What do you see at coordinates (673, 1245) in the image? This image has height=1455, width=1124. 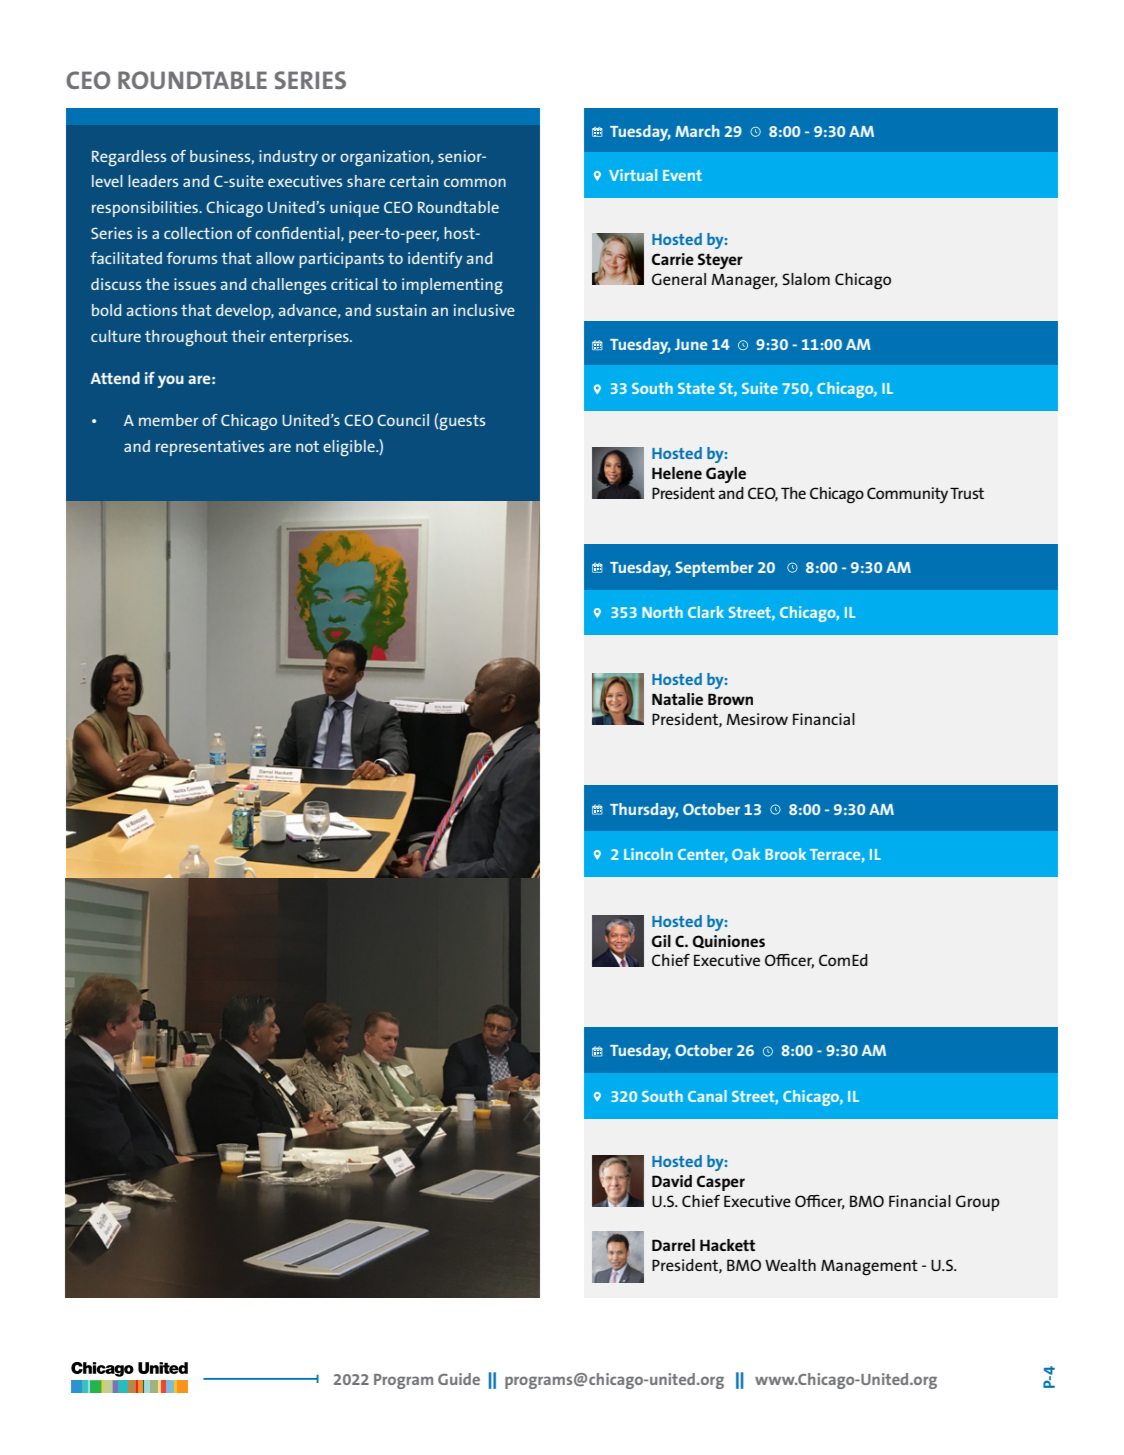 I see `Darrel` at bounding box center [673, 1245].
